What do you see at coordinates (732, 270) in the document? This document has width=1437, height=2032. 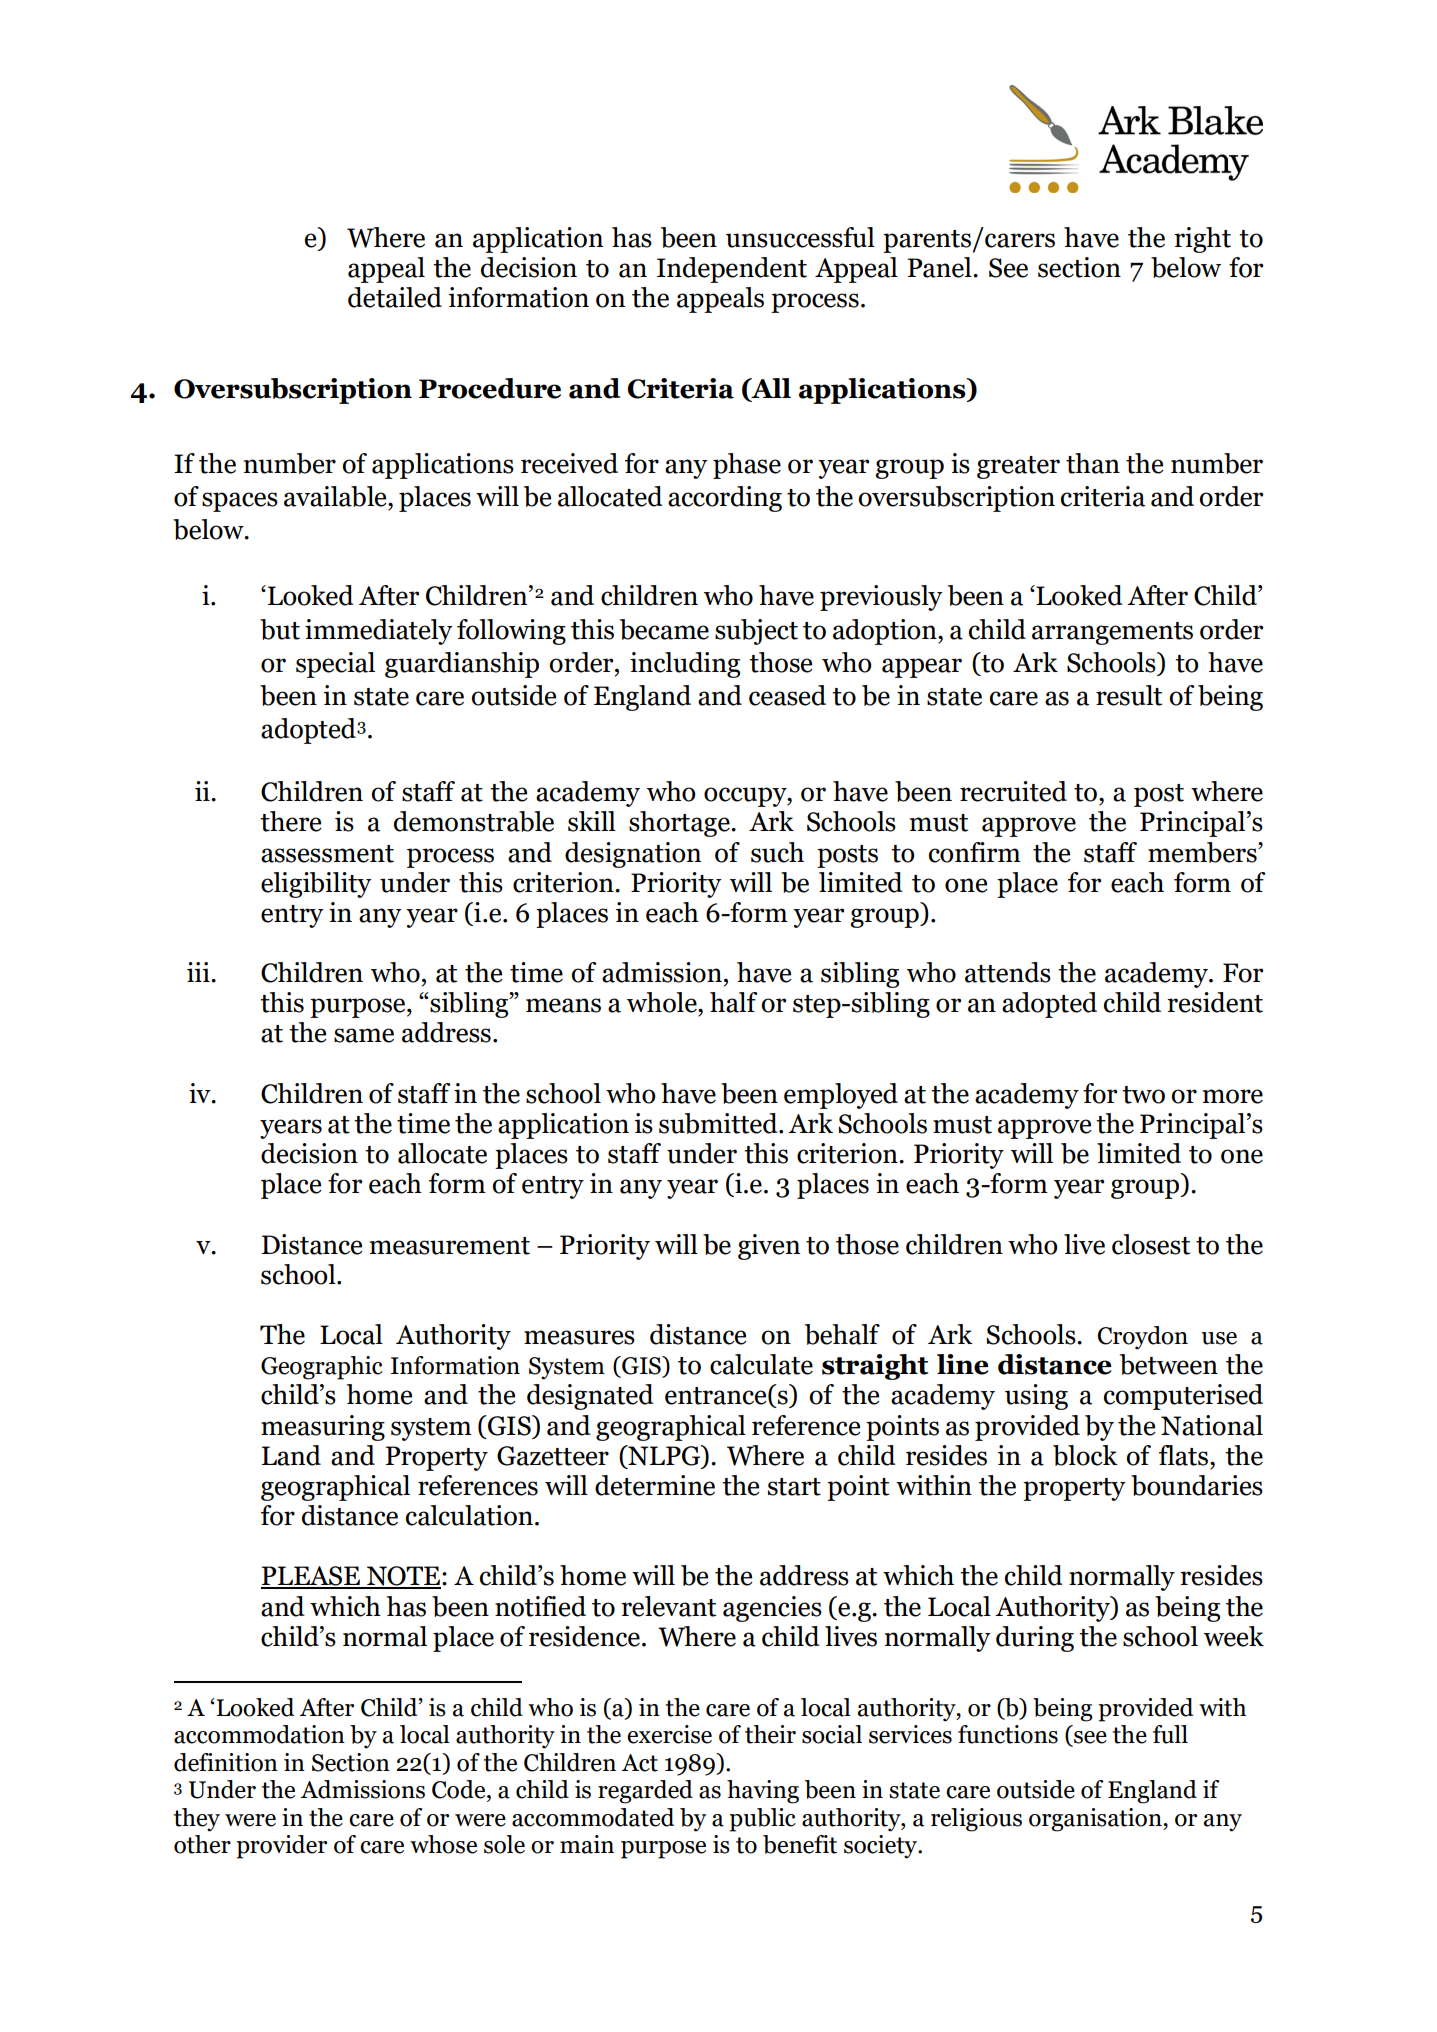 I see `Independent` at bounding box center [732, 270].
